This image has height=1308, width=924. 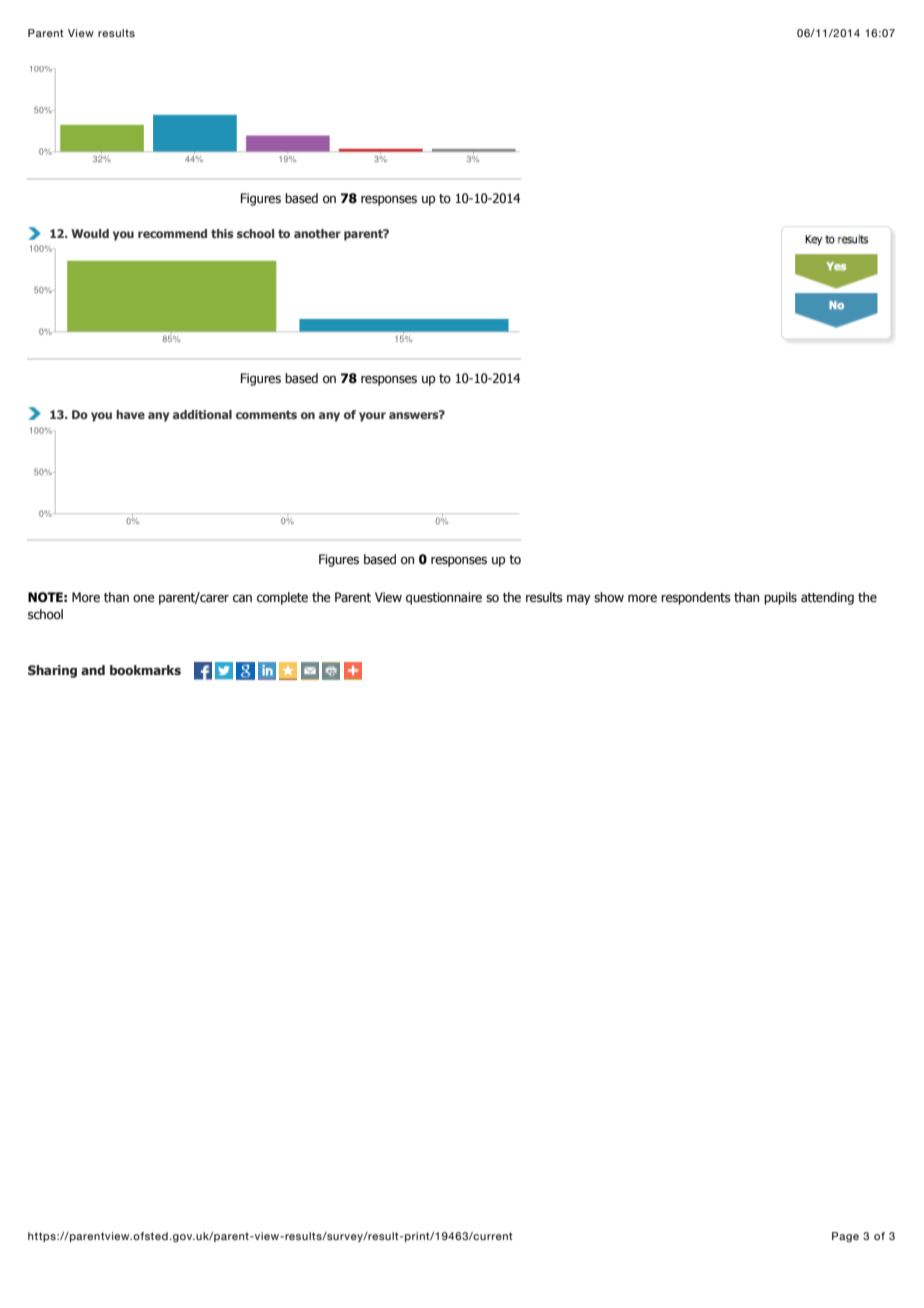 What do you see at coordinates (780, 598) in the image?
I see `pupils` at bounding box center [780, 598].
